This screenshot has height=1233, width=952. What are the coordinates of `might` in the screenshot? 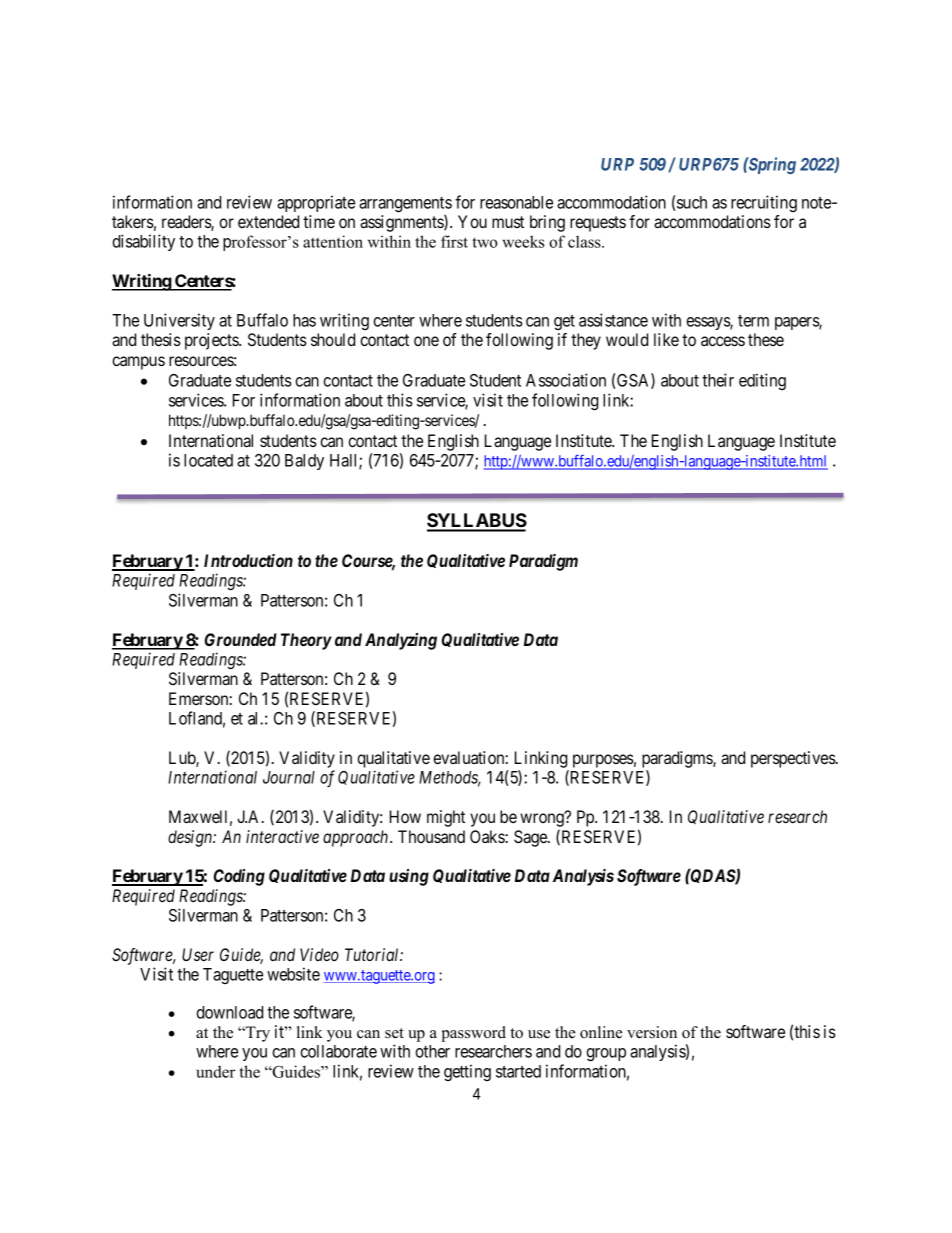 It's located at (446, 818).
